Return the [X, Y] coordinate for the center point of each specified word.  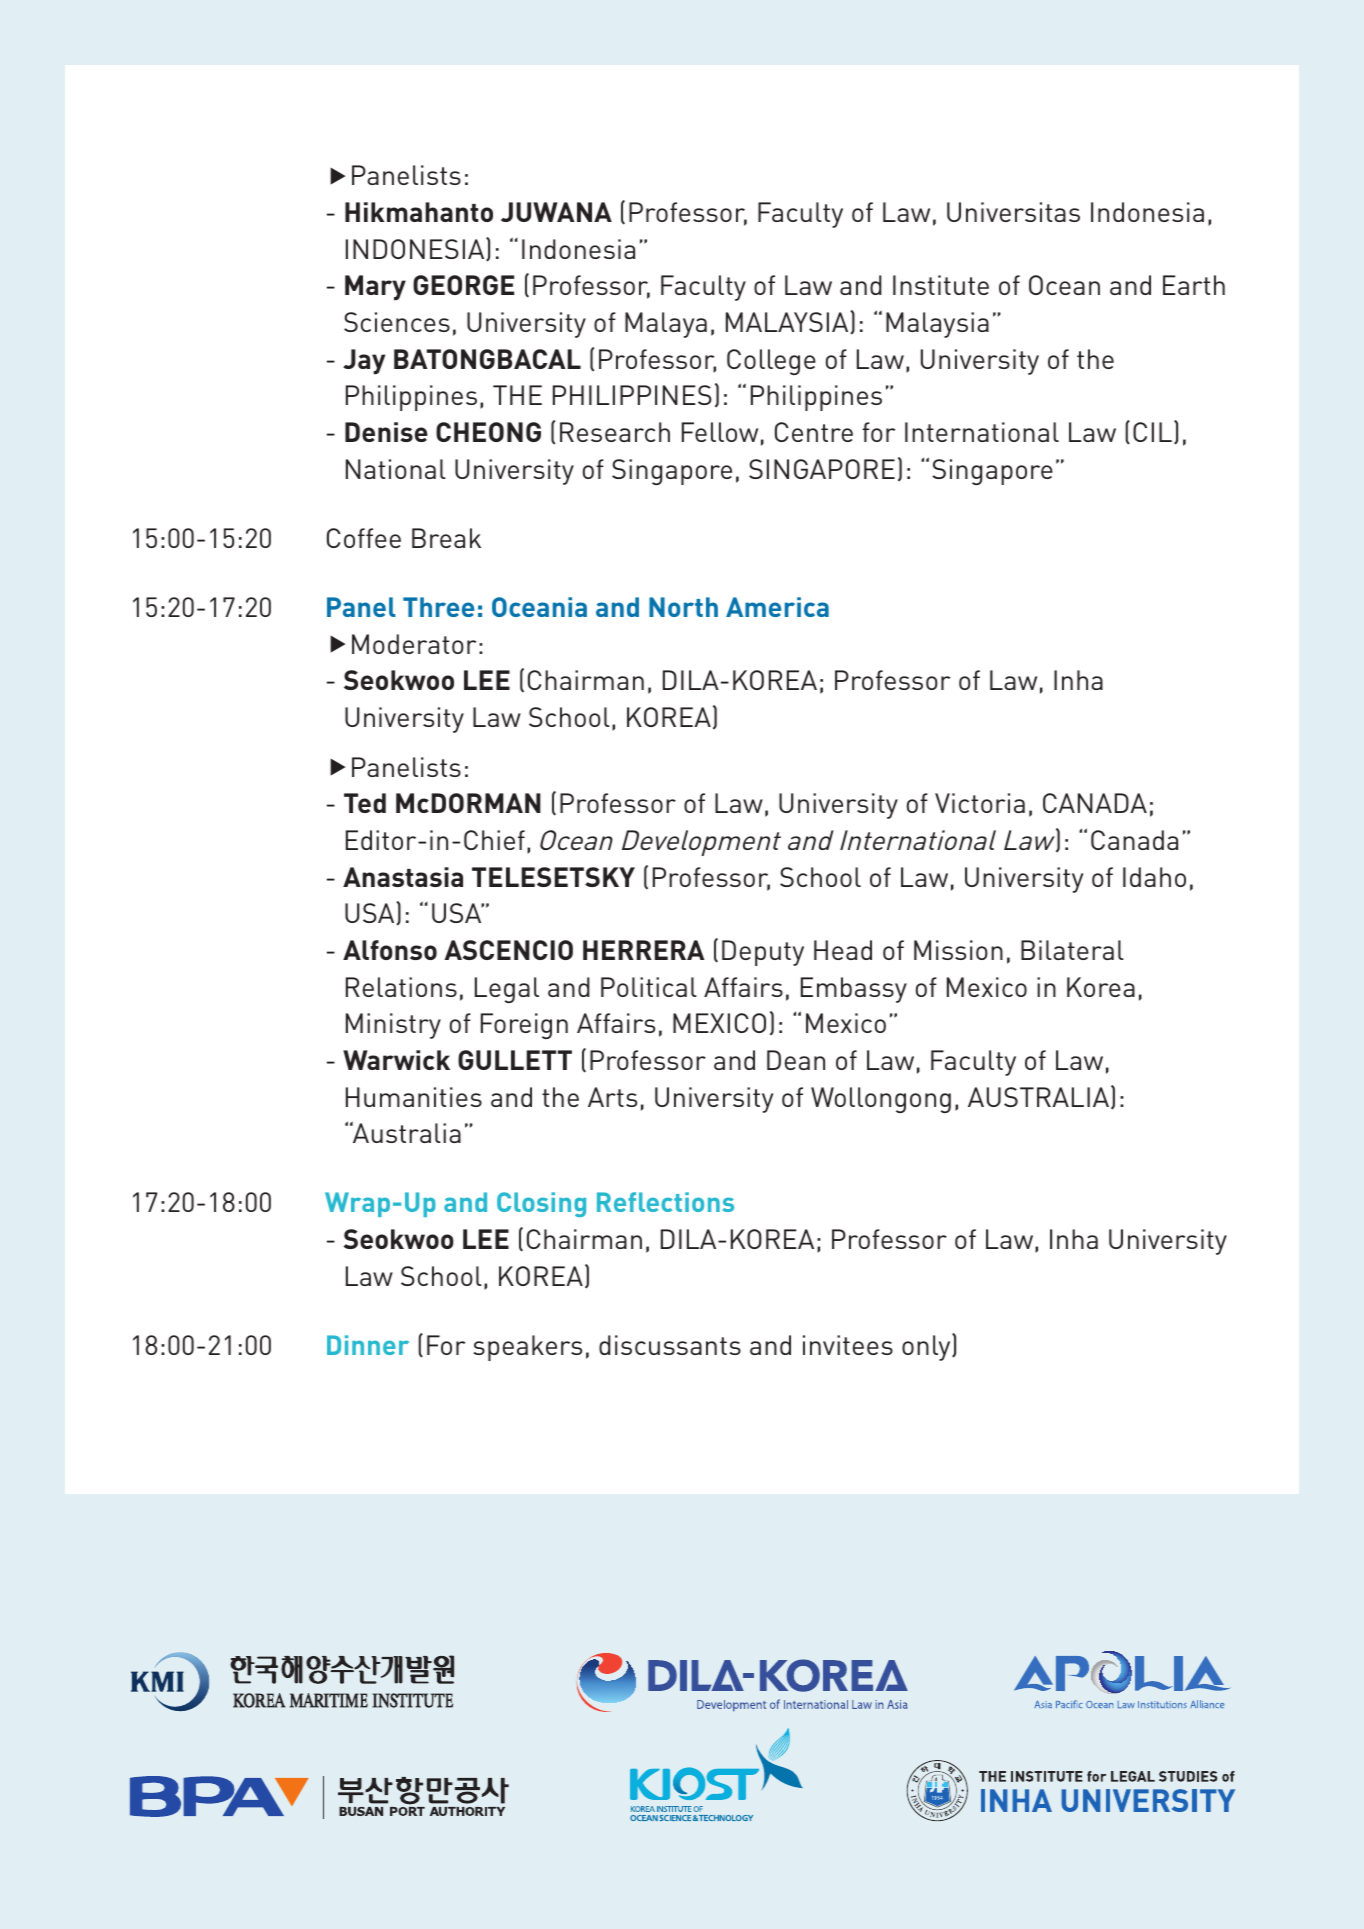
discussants [670, 1345]
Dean [796, 1060]
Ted [365, 803]
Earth [1194, 285]
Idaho [1154, 877]
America [777, 607]
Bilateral [1072, 950]
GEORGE [463, 285]
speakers [527, 1348]
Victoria [980, 803]
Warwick [396, 1060]
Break [446, 538]
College [771, 362]
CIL [1152, 432]
